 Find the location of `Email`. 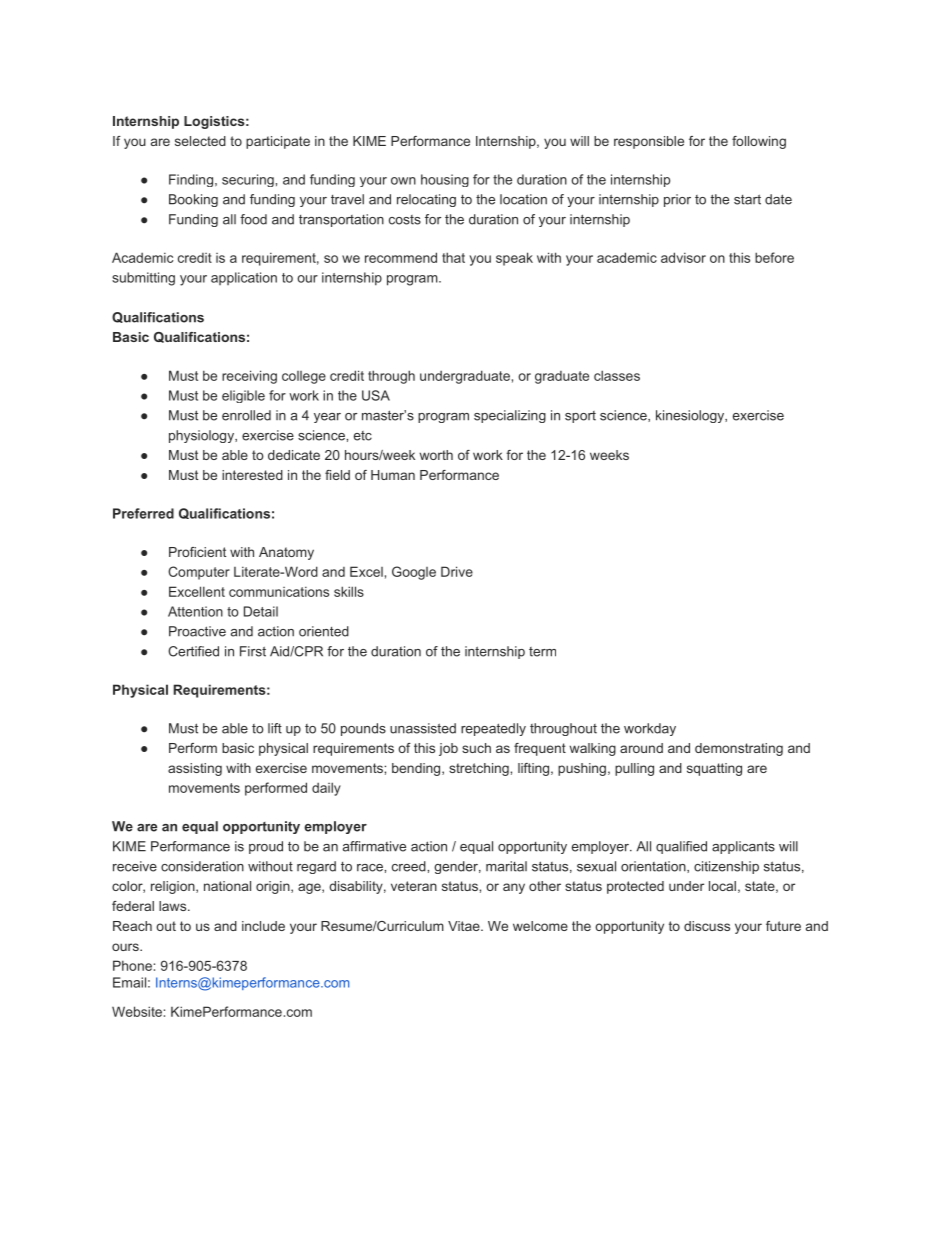

Email is located at coordinates (129, 982).
